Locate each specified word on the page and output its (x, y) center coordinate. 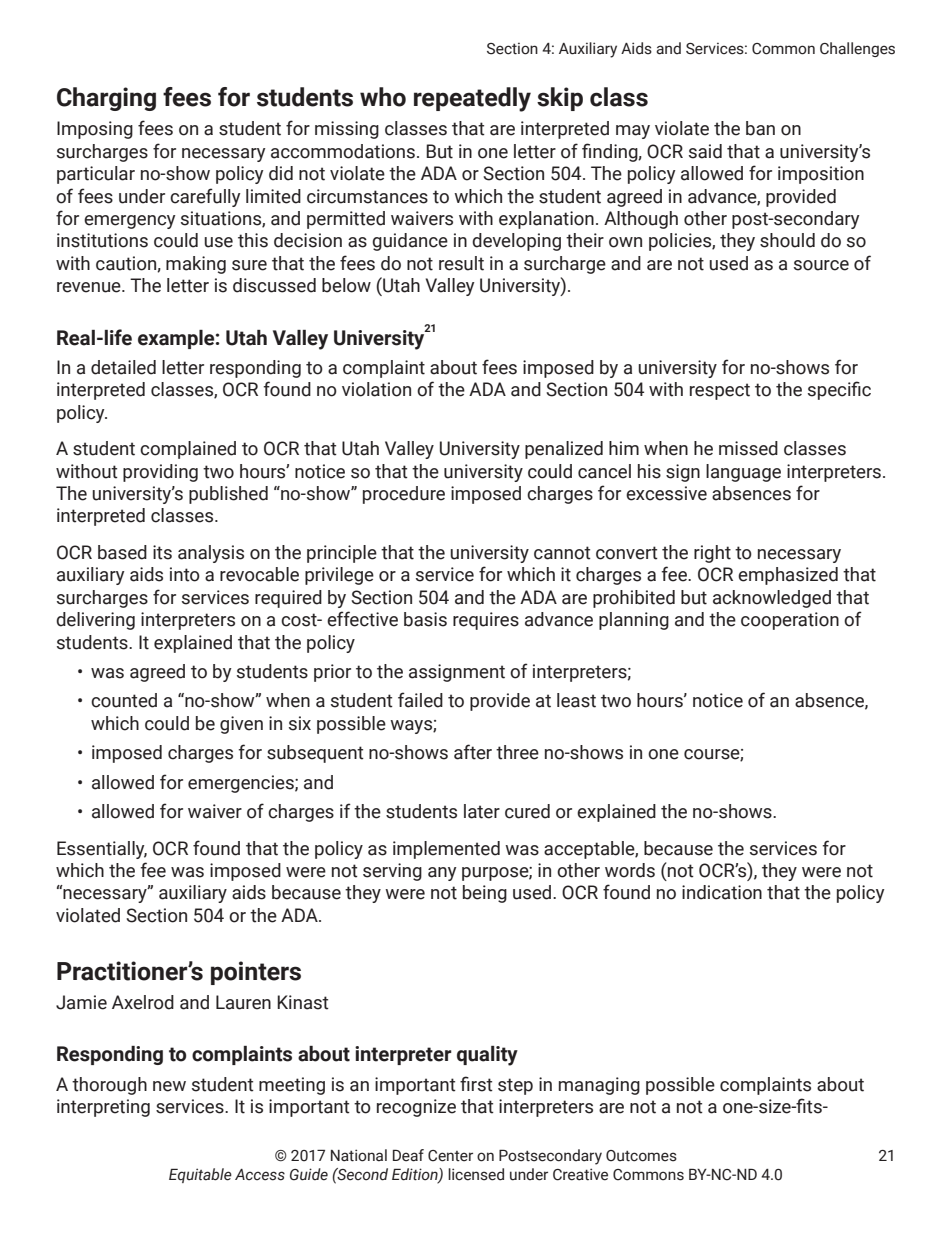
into (185, 574)
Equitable (200, 1175)
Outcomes (641, 1156)
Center (450, 1156)
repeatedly (472, 99)
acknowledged (772, 599)
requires (486, 621)
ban (760, 128)
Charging (106, 99)
